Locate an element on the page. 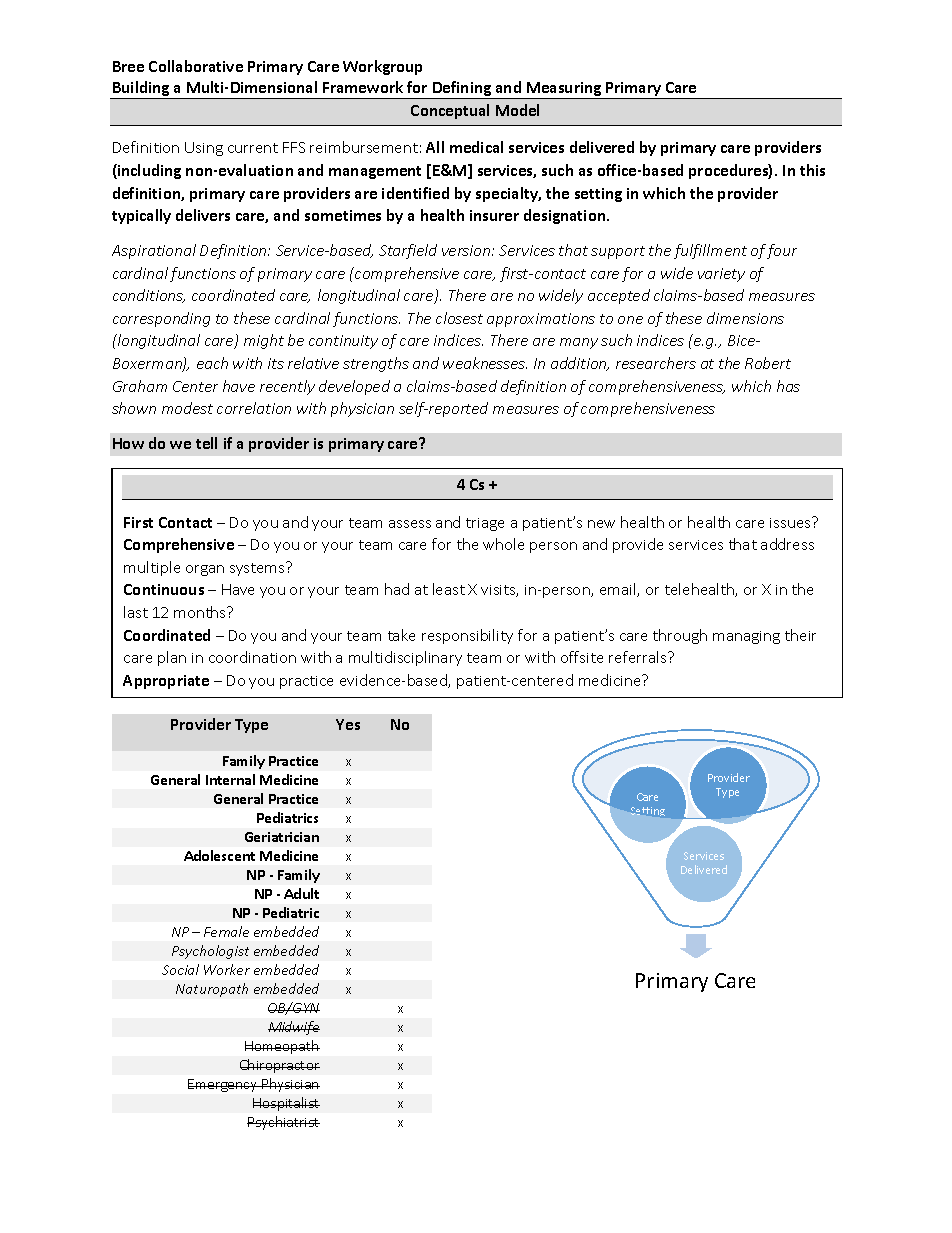 The height and width of the page is (1233, 952). managing is located at coordinates (746, 637).
